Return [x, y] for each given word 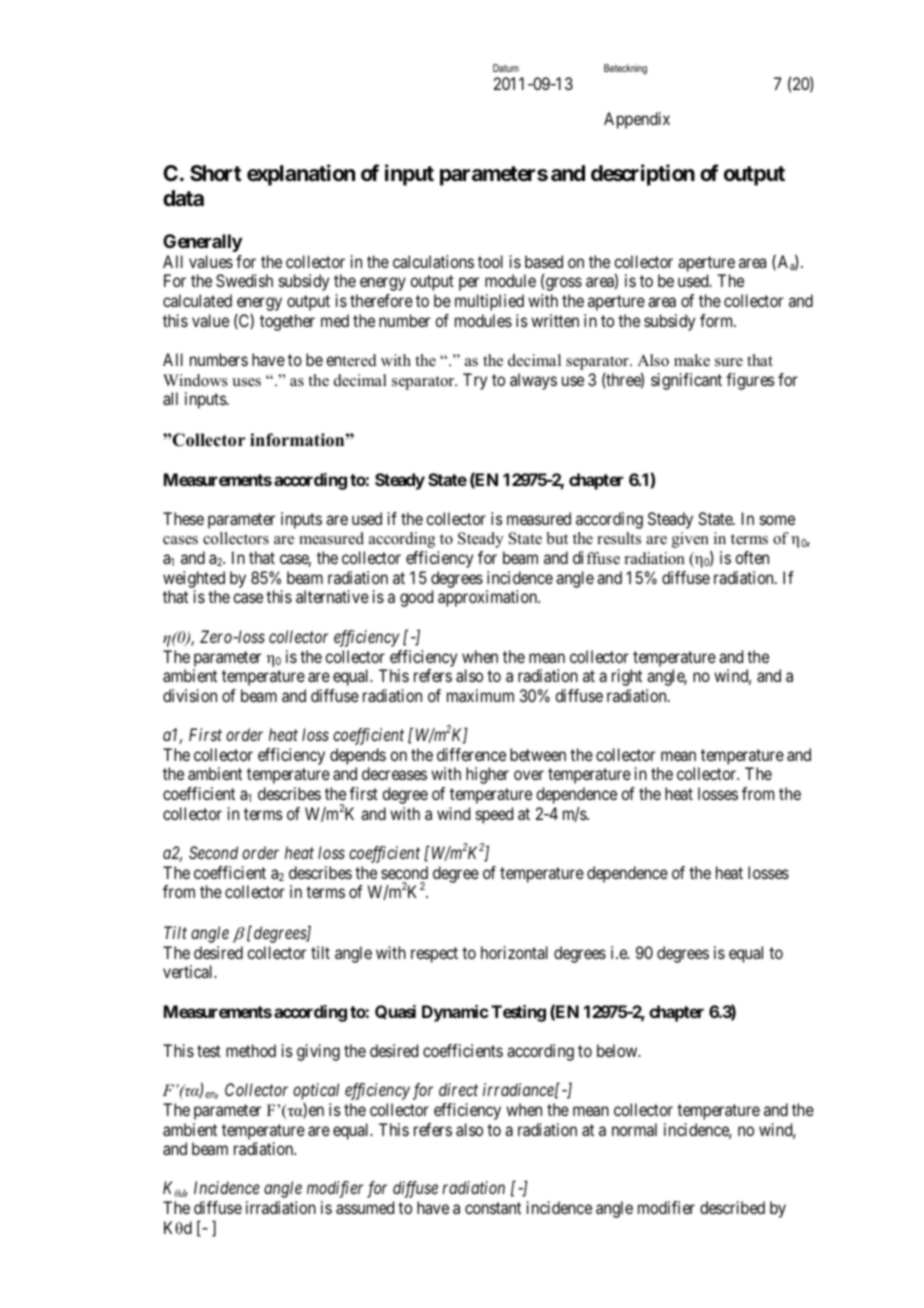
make [692, 360]
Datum [506, 68]
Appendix [637, 120]
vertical [189, 971]
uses [246, 382]
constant [493, 1208]
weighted [194, 581]
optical [316, 1091]
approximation [489, 598]
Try [475, 381]
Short [215, 173]
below [618, 1050]
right [627, 677]
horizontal [514, 952]
